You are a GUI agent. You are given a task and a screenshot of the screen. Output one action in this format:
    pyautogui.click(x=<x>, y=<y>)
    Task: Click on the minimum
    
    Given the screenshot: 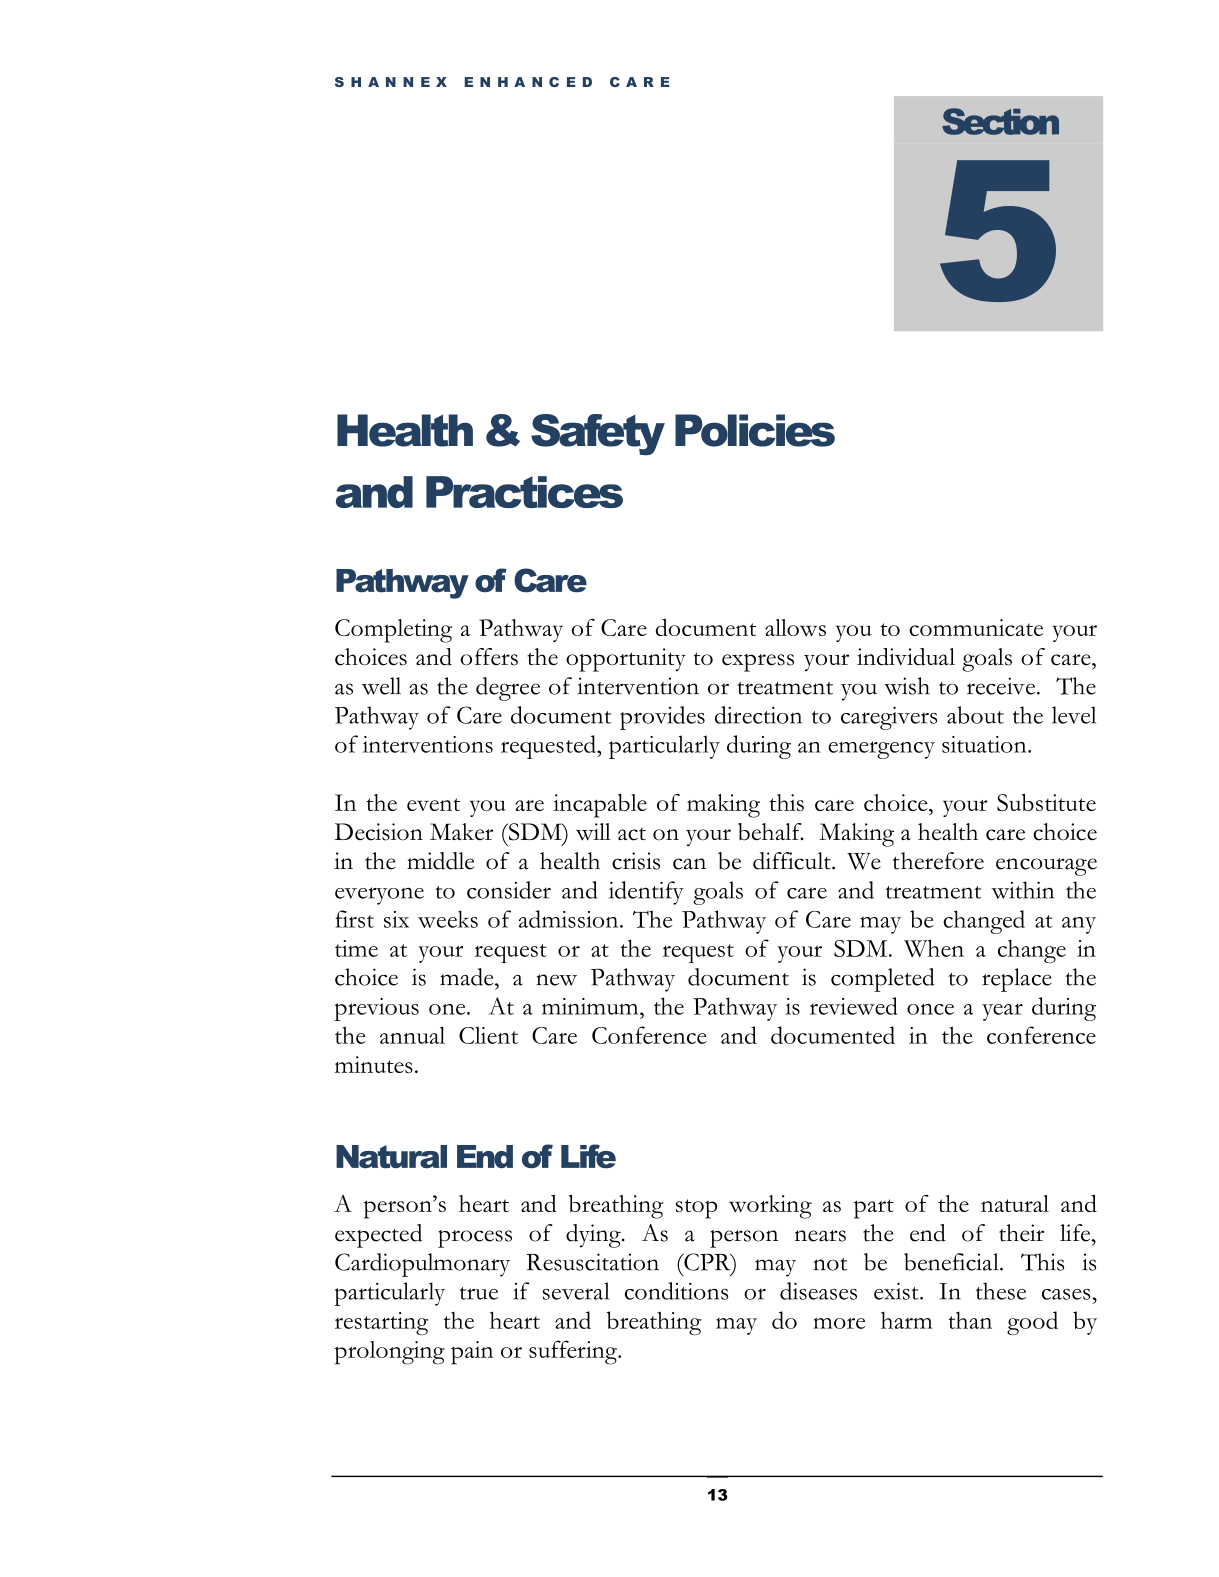 What is the action you would take?
    pyautogui.click(x=591, y=1006)
